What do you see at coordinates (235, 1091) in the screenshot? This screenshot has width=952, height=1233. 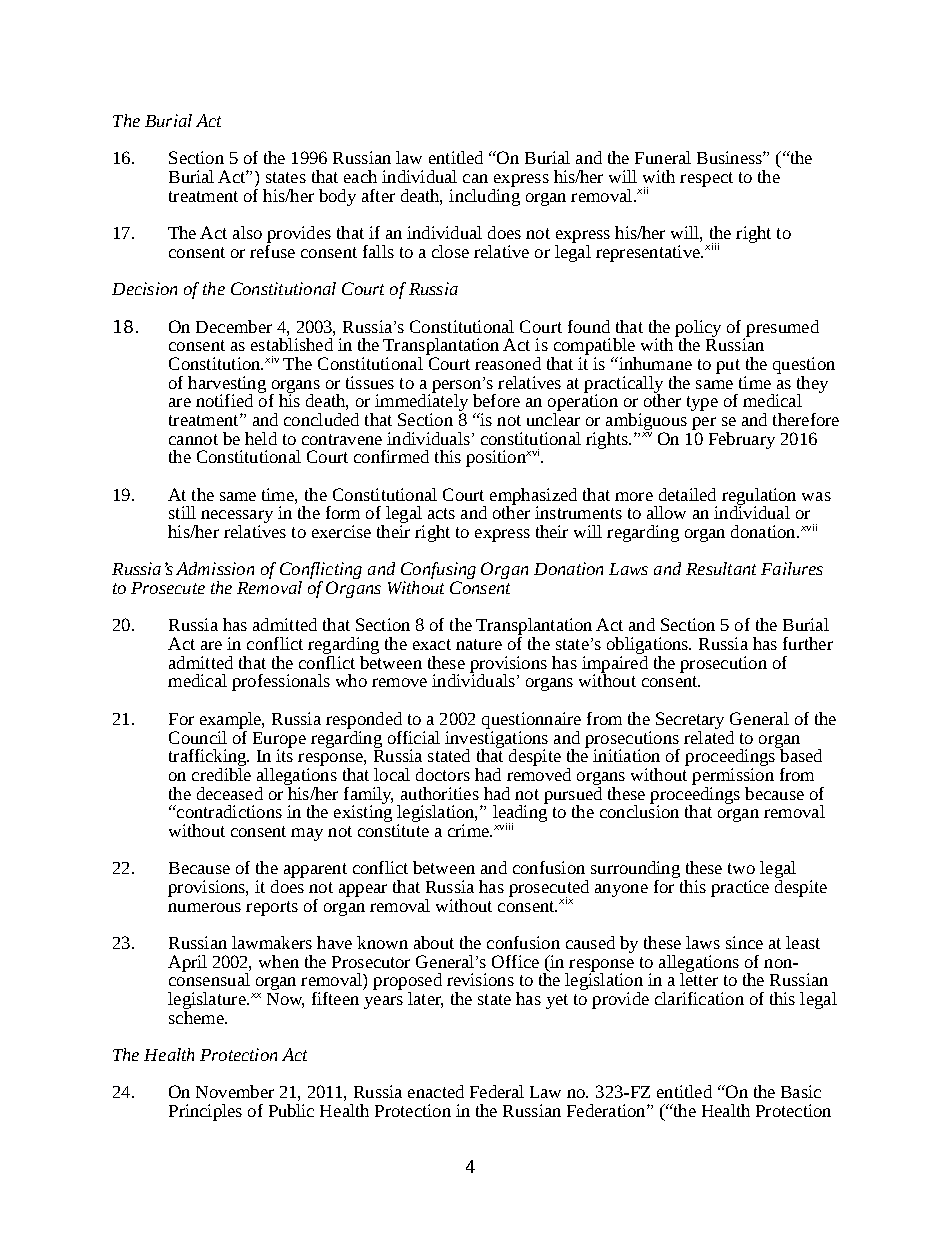 I see `November` at bounding box center [235, 1091].
